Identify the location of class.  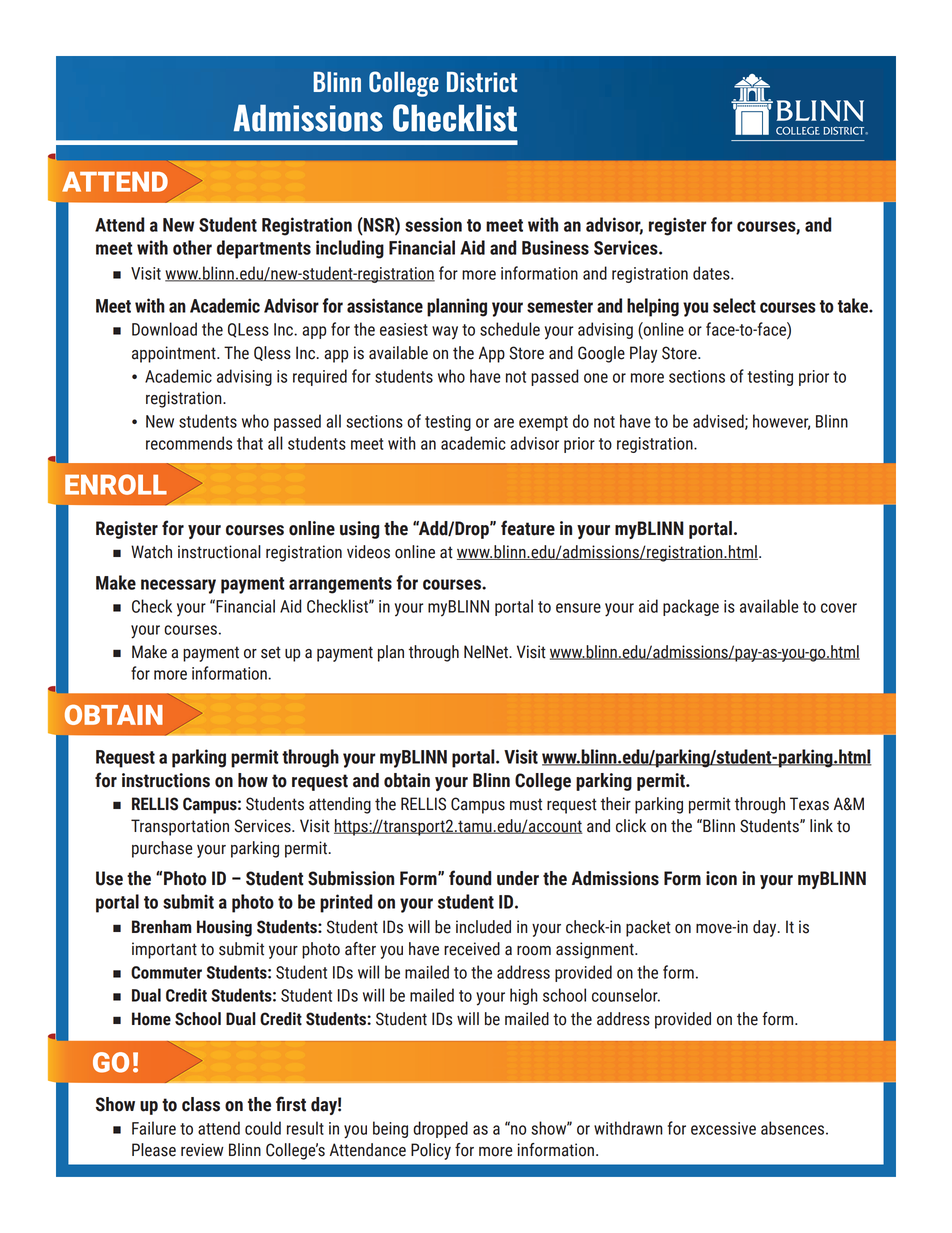
(201, 1104).
